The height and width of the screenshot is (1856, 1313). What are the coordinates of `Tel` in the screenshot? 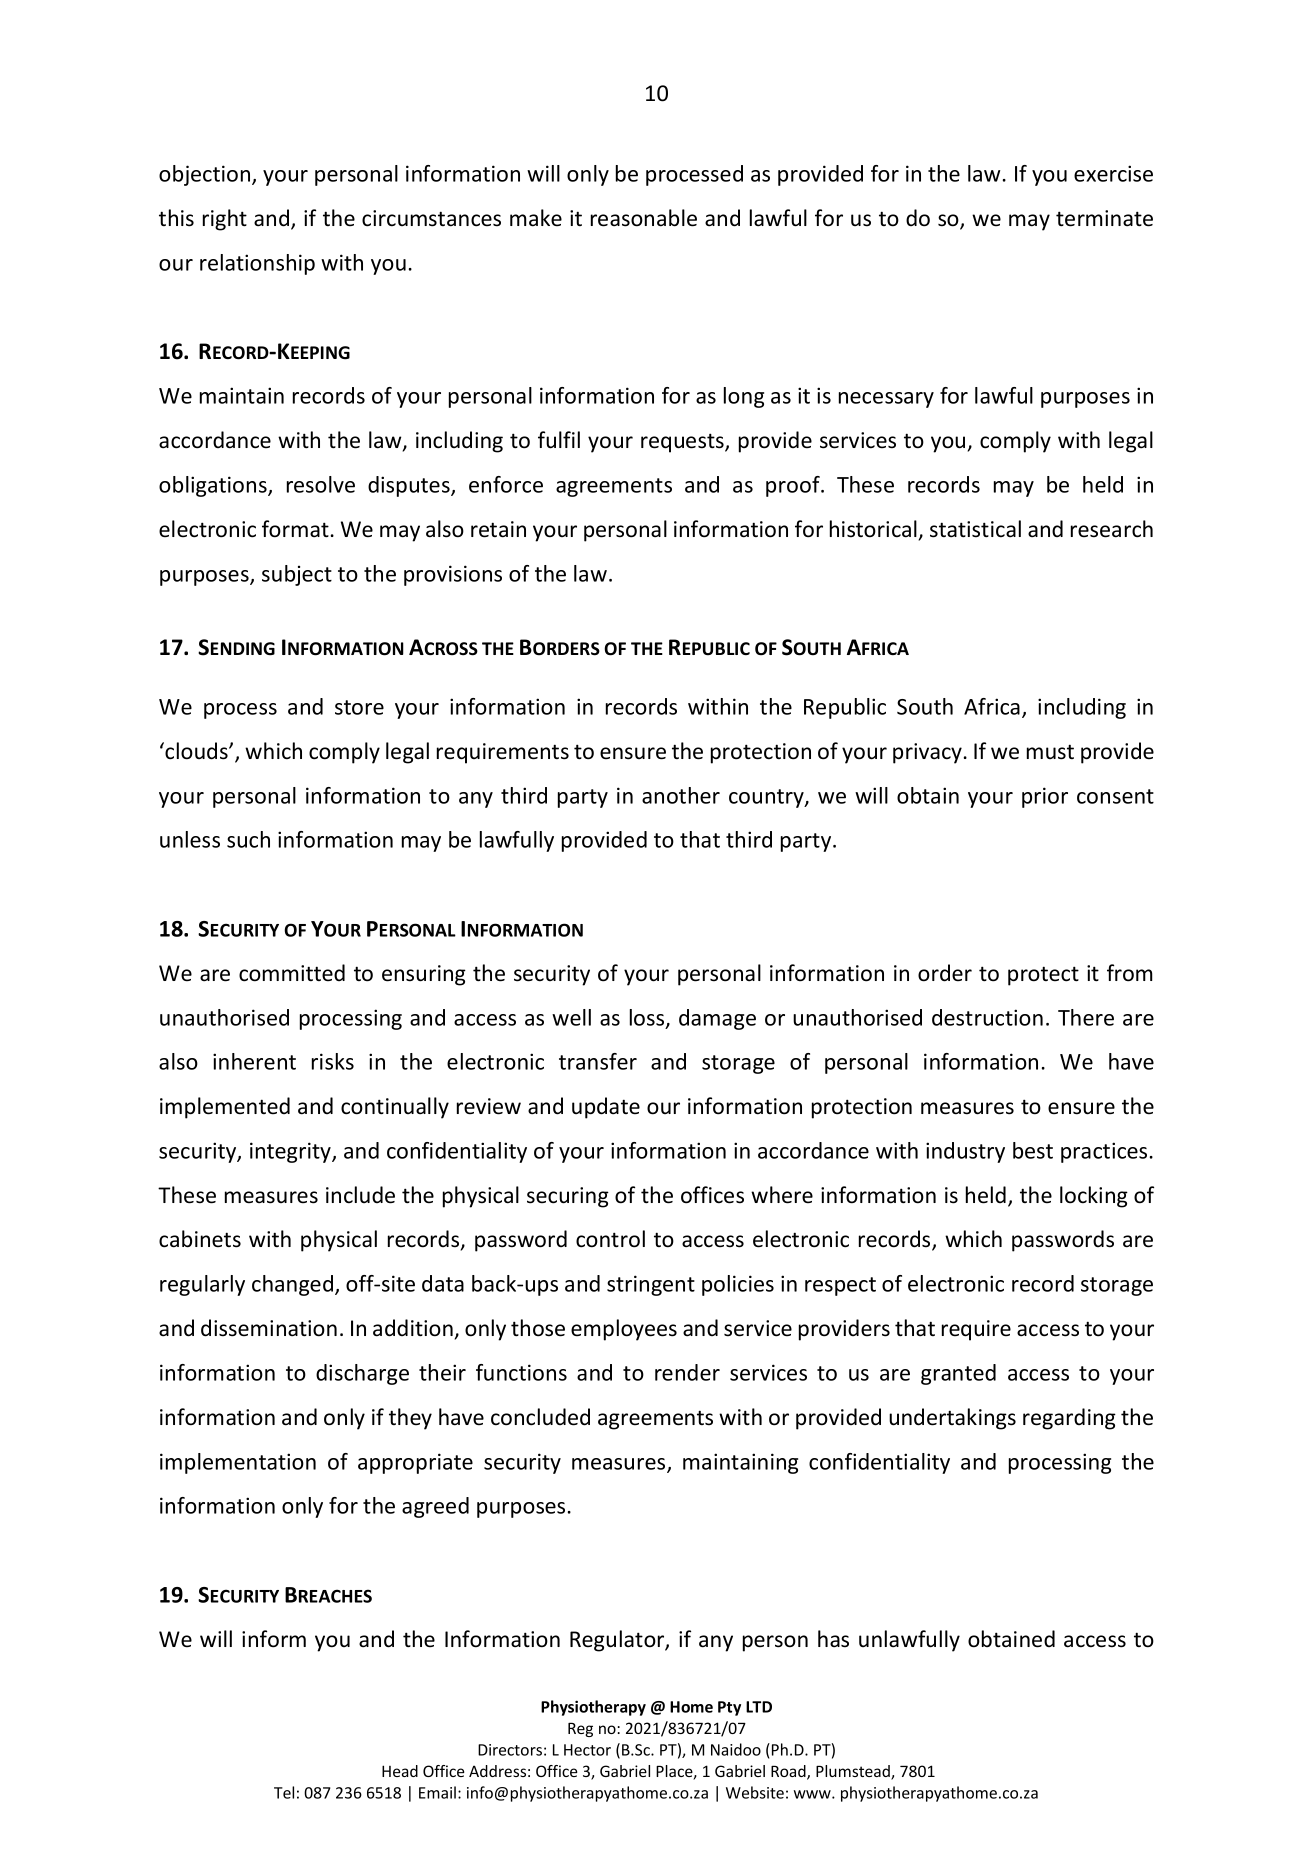 It's located at (284, 1792).
